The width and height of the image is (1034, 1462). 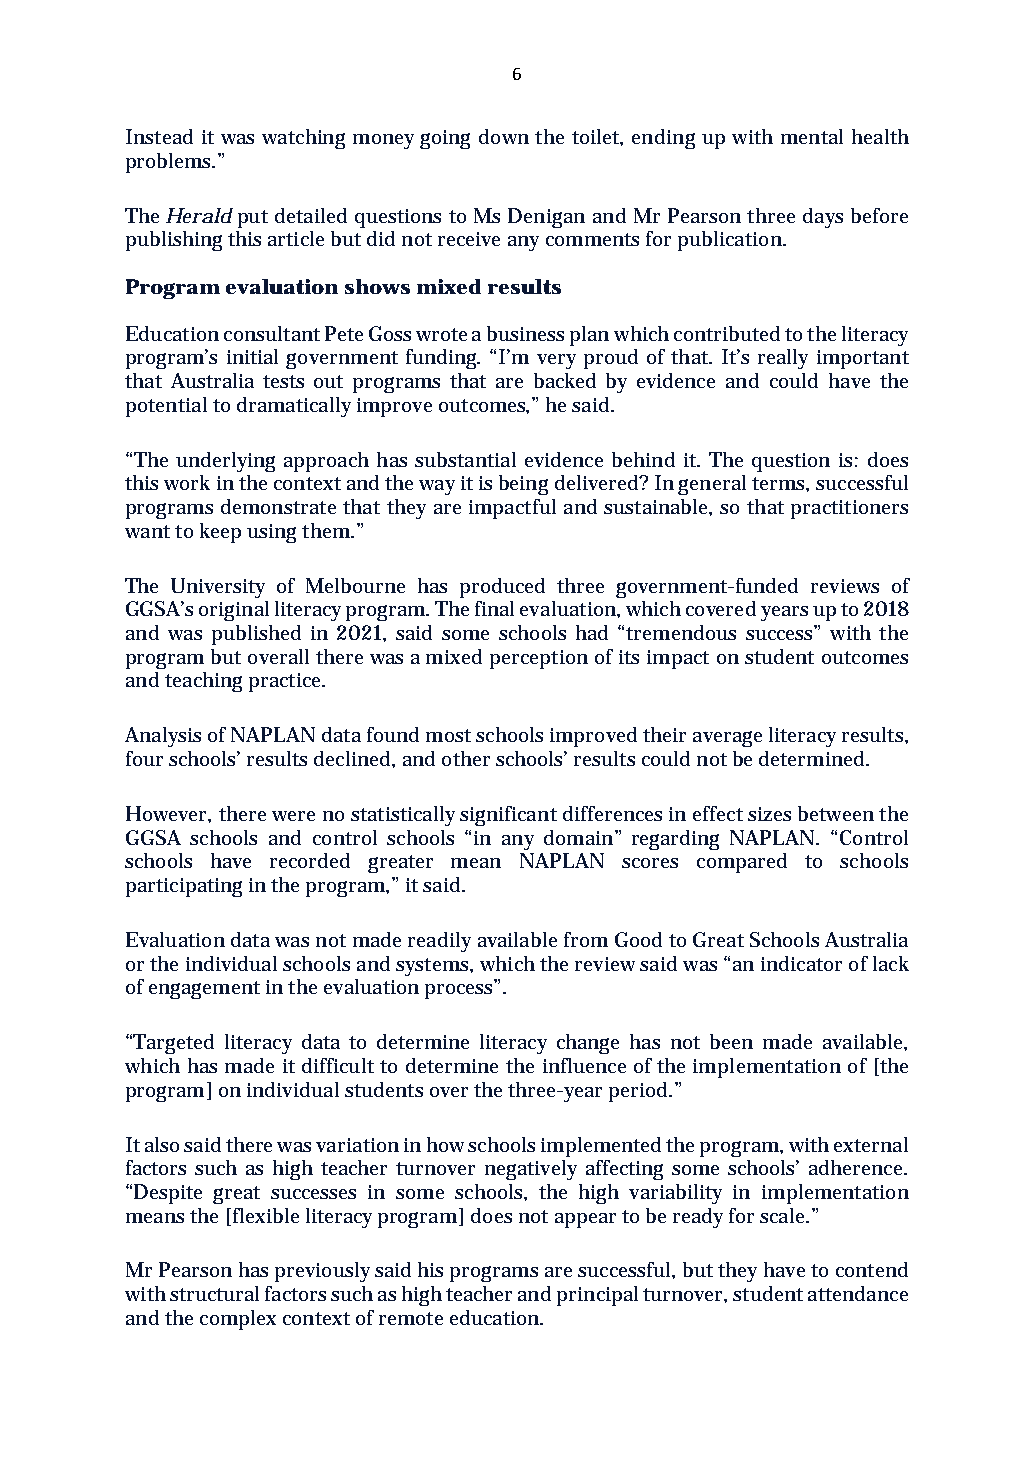 What do you see at coordinates (203, 682) in the image?
I see `teaching` at bounding box center [203, 682].
